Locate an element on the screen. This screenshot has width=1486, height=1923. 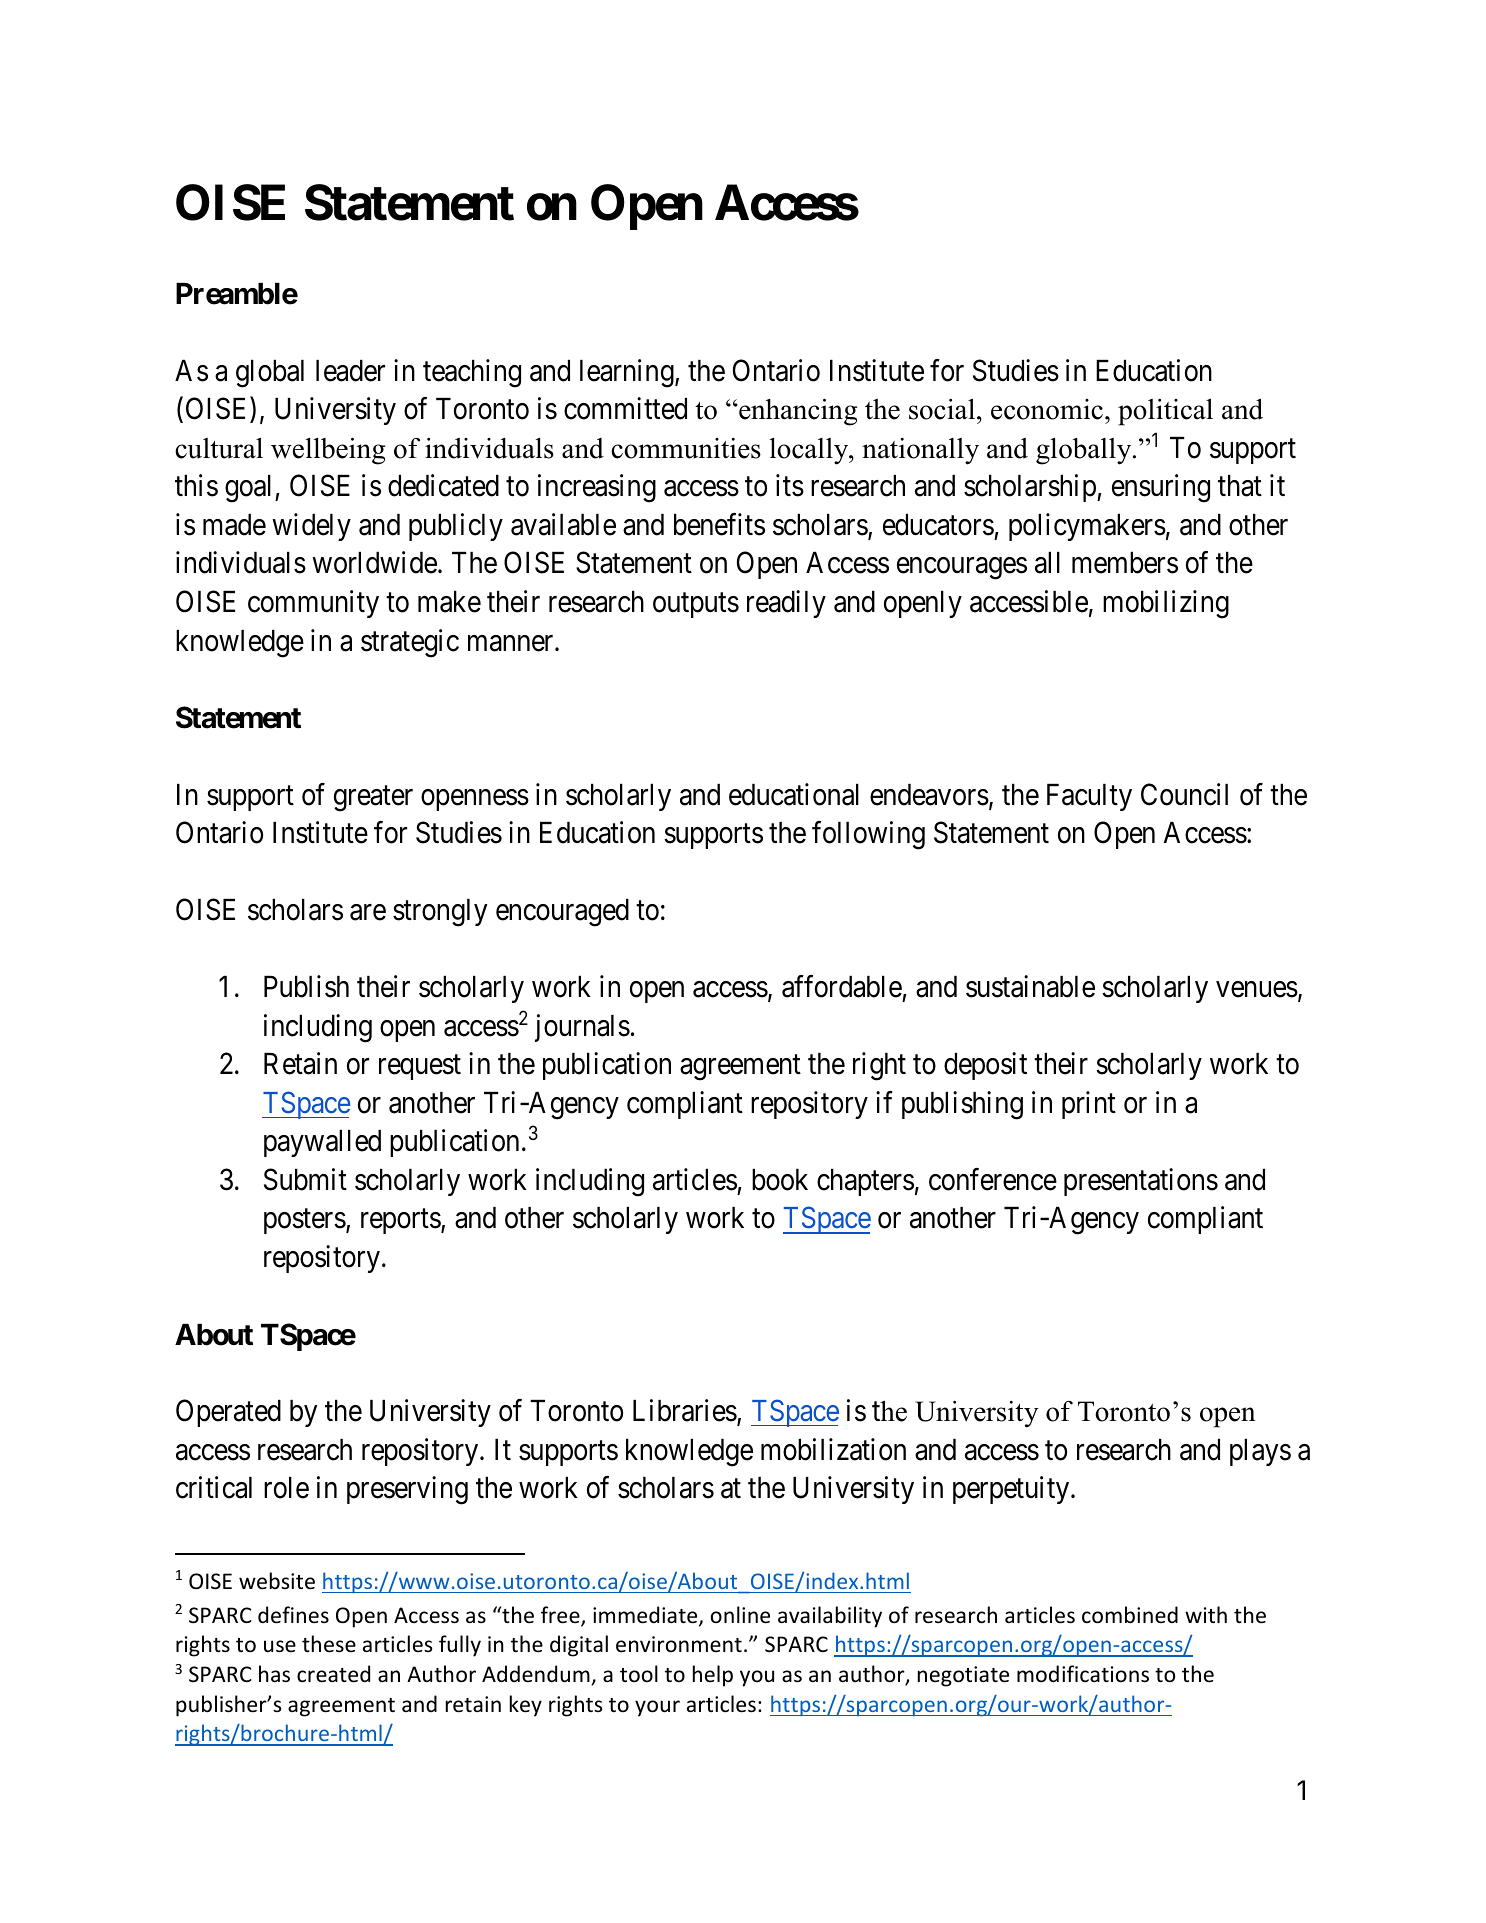
enhancing is located at coordinates (797, 412).
